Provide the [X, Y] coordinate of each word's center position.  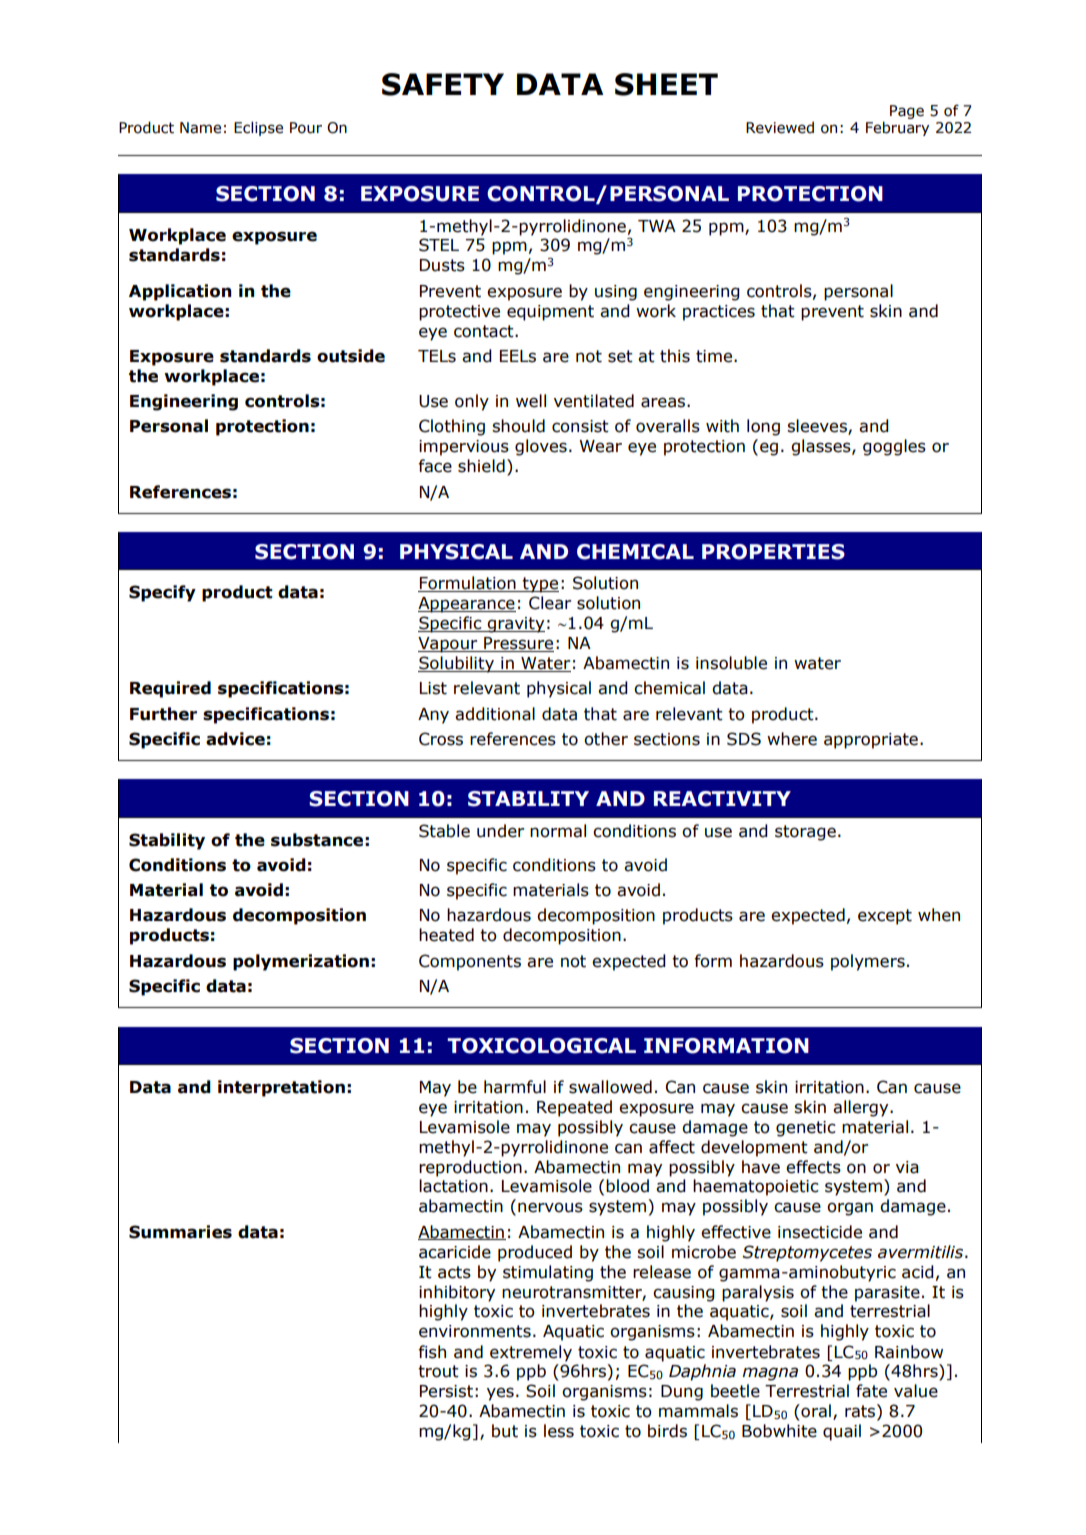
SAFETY [443, 84]
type [540, 585]
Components [470, 962]
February [897, 128]
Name [200, 128]
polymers [868, 962]
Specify [162, 593]
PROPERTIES [773, 552]
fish [432, 1352]
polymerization [301, 962]
